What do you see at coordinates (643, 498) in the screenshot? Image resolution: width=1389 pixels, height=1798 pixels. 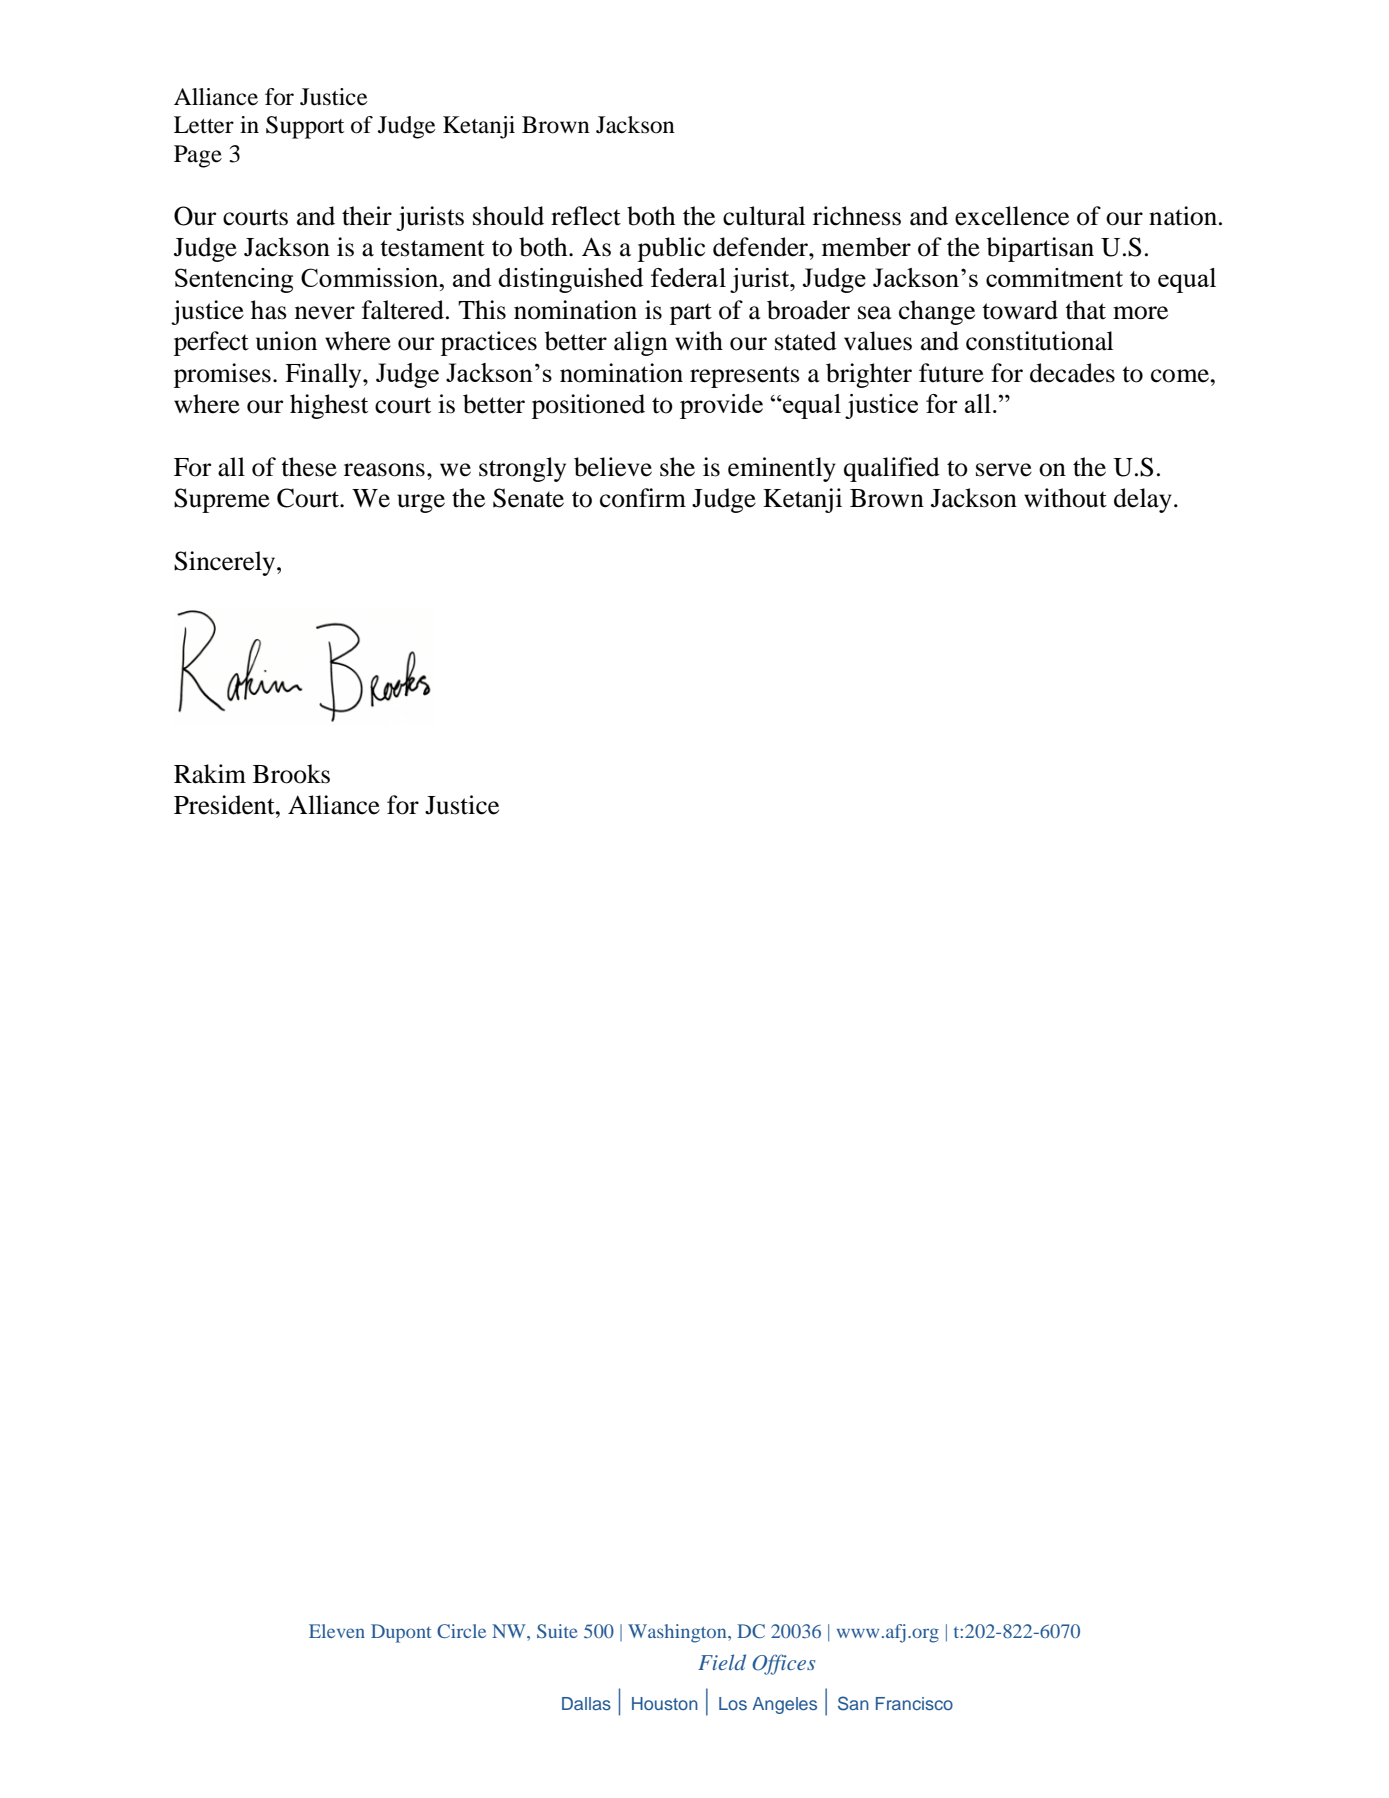 I see `confirm` at bounding box center [643, 498].
